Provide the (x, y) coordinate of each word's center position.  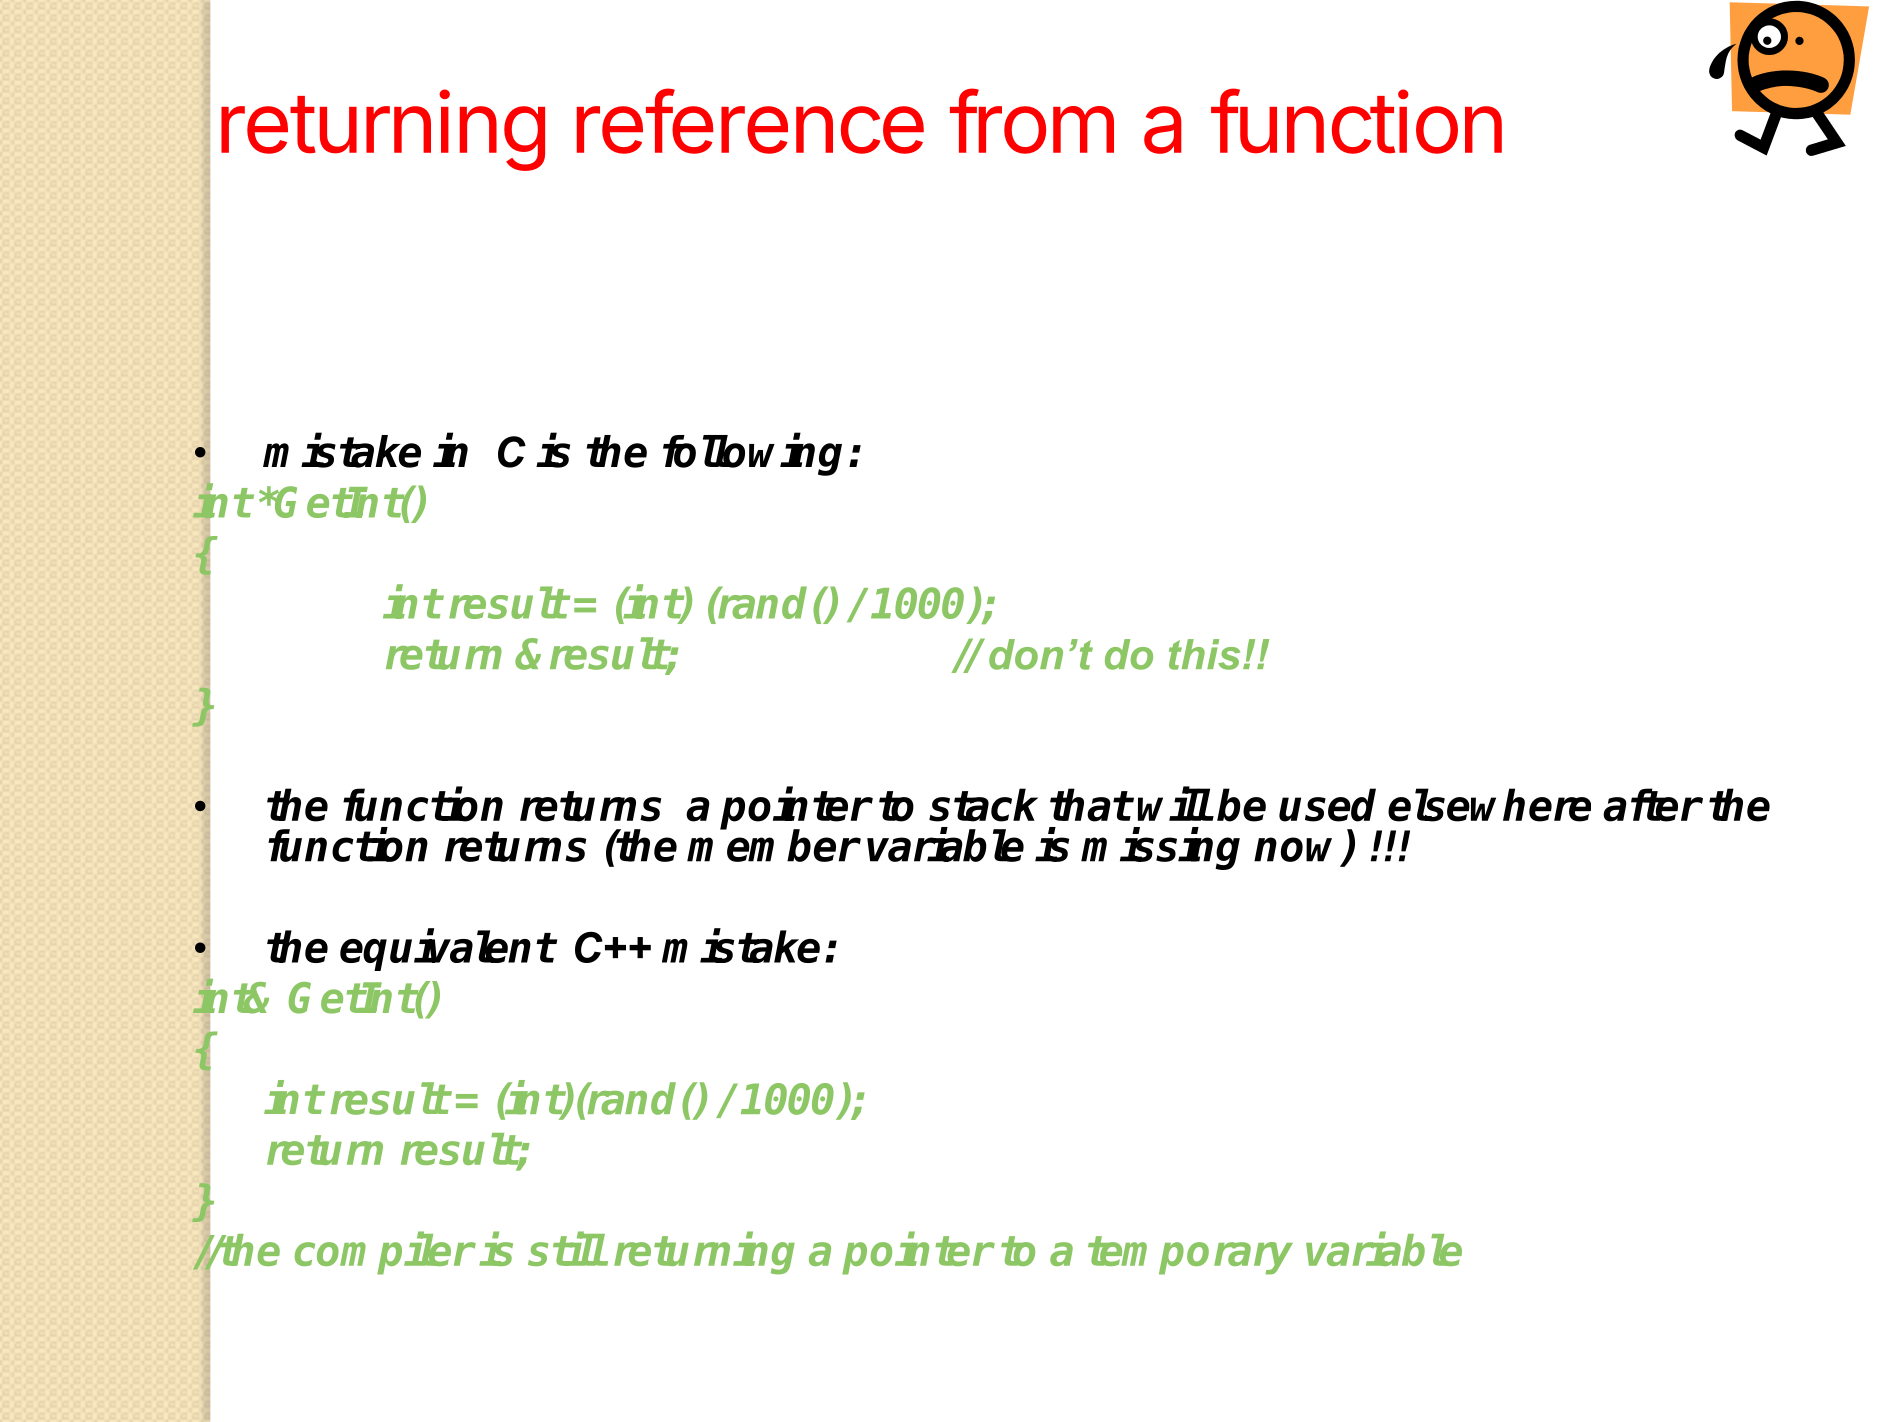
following (752, 455)
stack (983, 805)
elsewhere (1489, 805)
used (1327, 805)
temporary (1190, 1255)
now (1299, 850)
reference (750, 121)
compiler (384, 1254)
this (1204, 654)
